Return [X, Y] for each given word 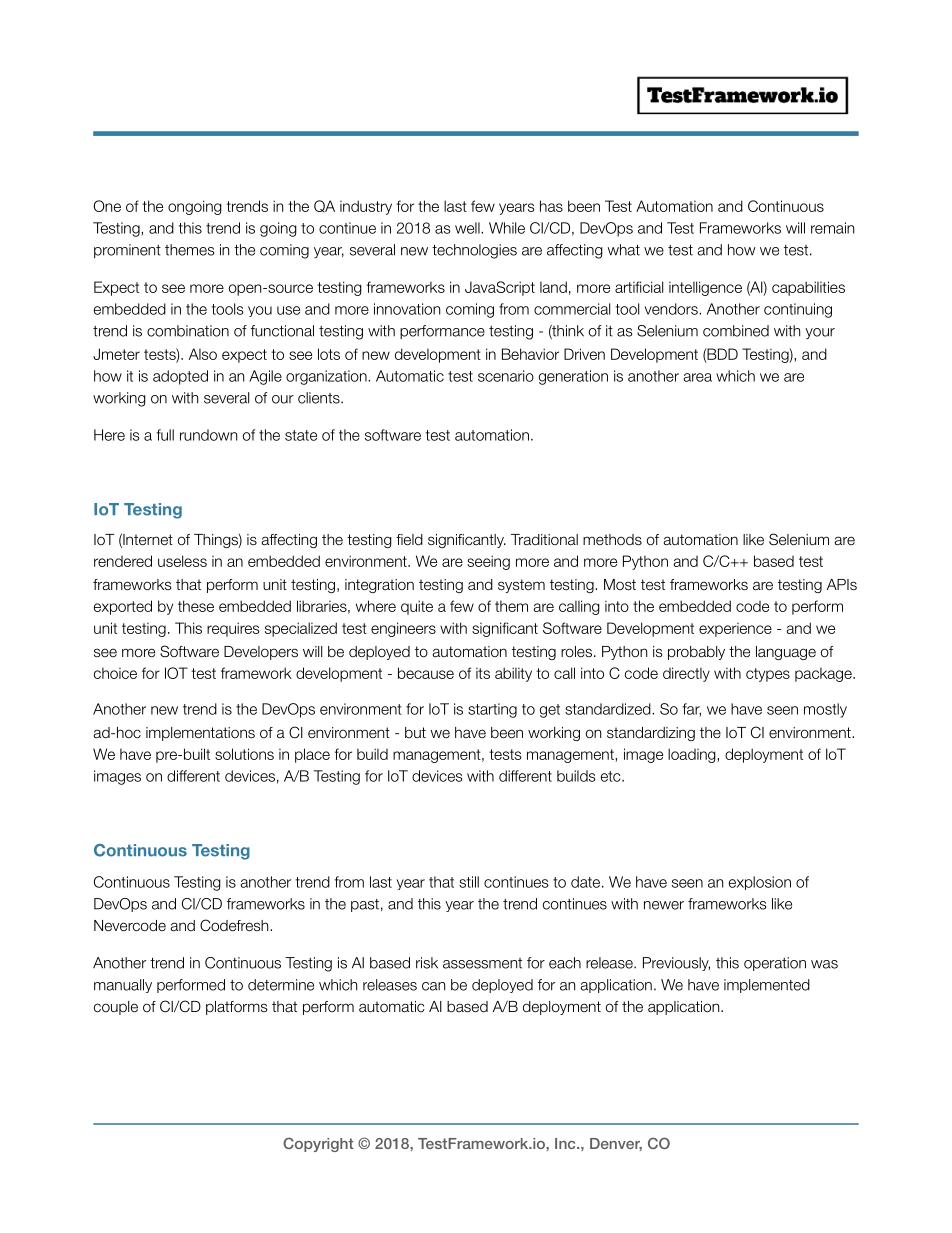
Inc [566, 1143]
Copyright [318, 1144]
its [483, 673]
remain [832, 228]
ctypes [768, 675]
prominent [127, 251]
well [468, 228]
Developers [261, 653]
